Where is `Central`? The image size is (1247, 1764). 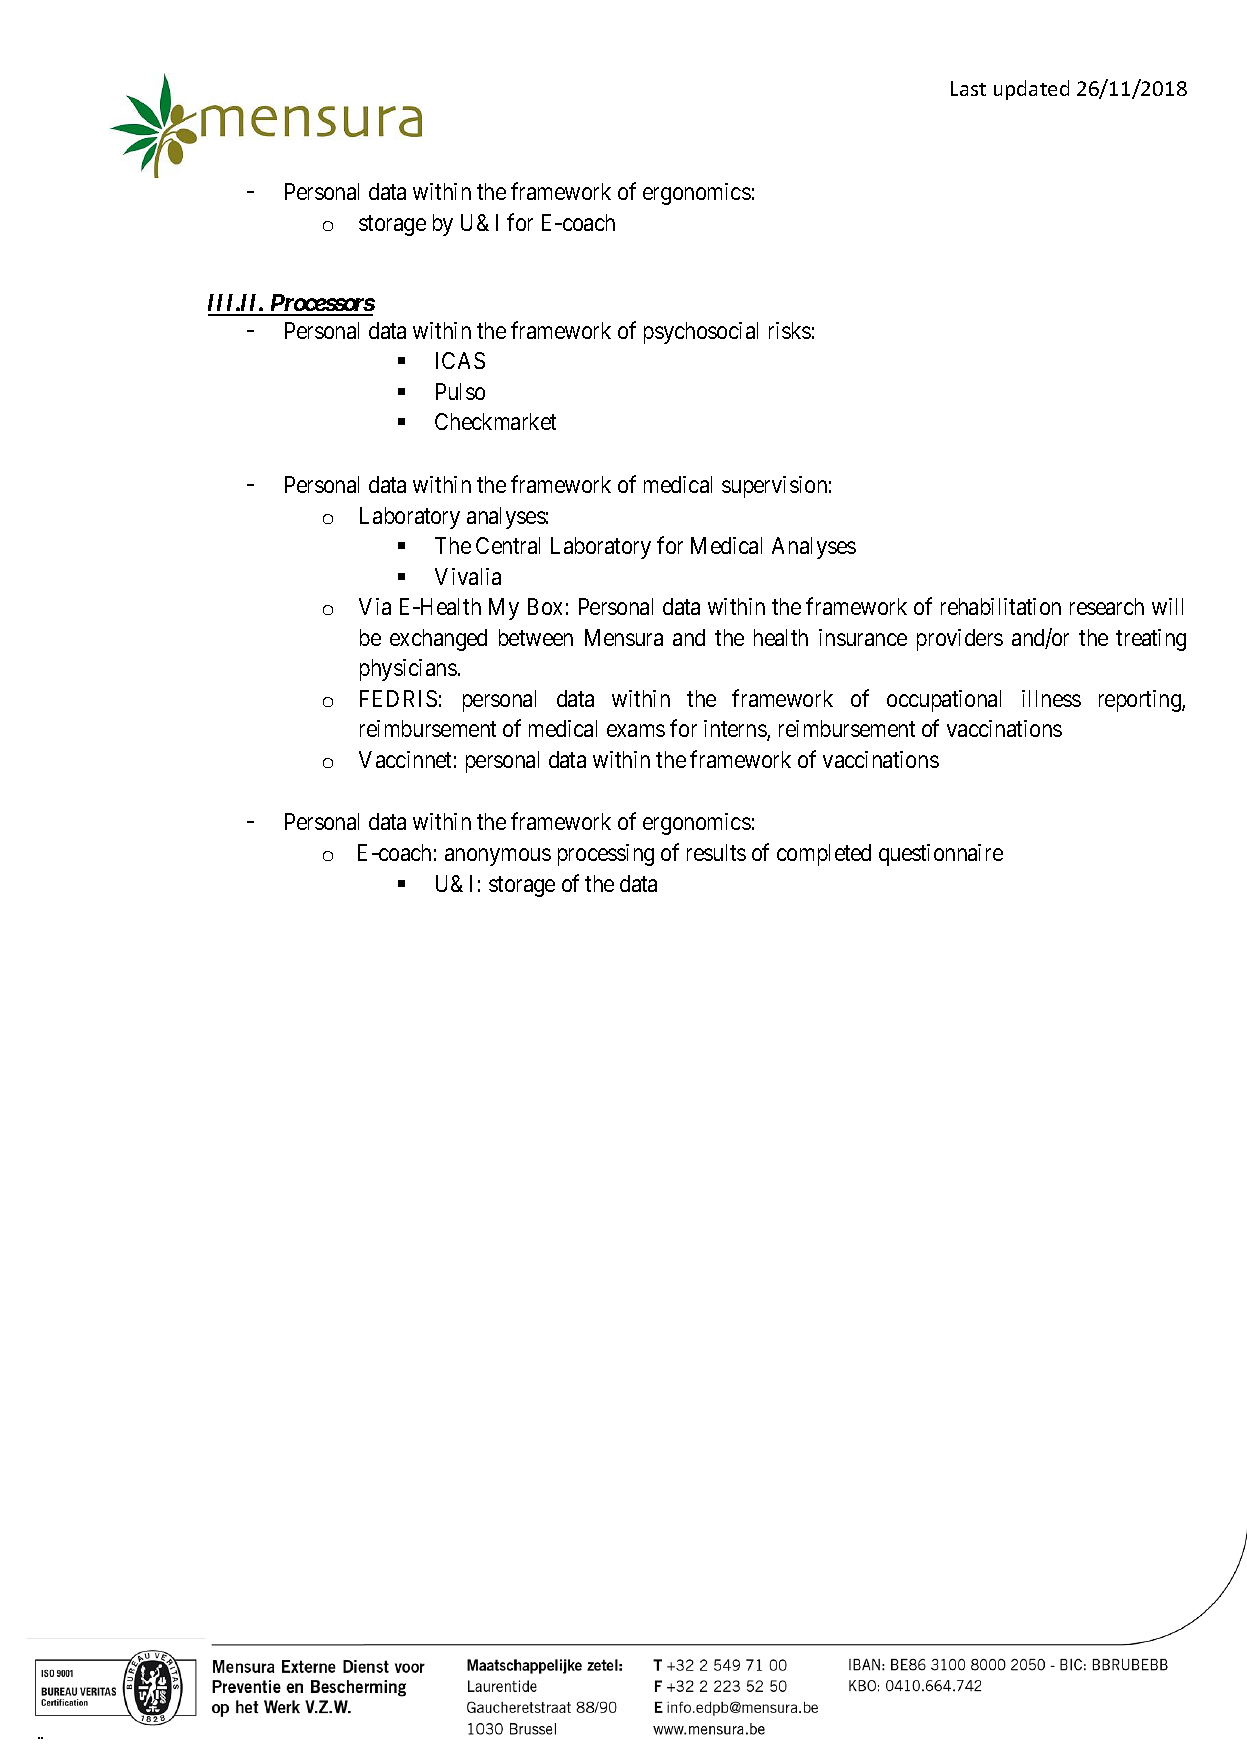
Central is located at coordinates (508, 545).
